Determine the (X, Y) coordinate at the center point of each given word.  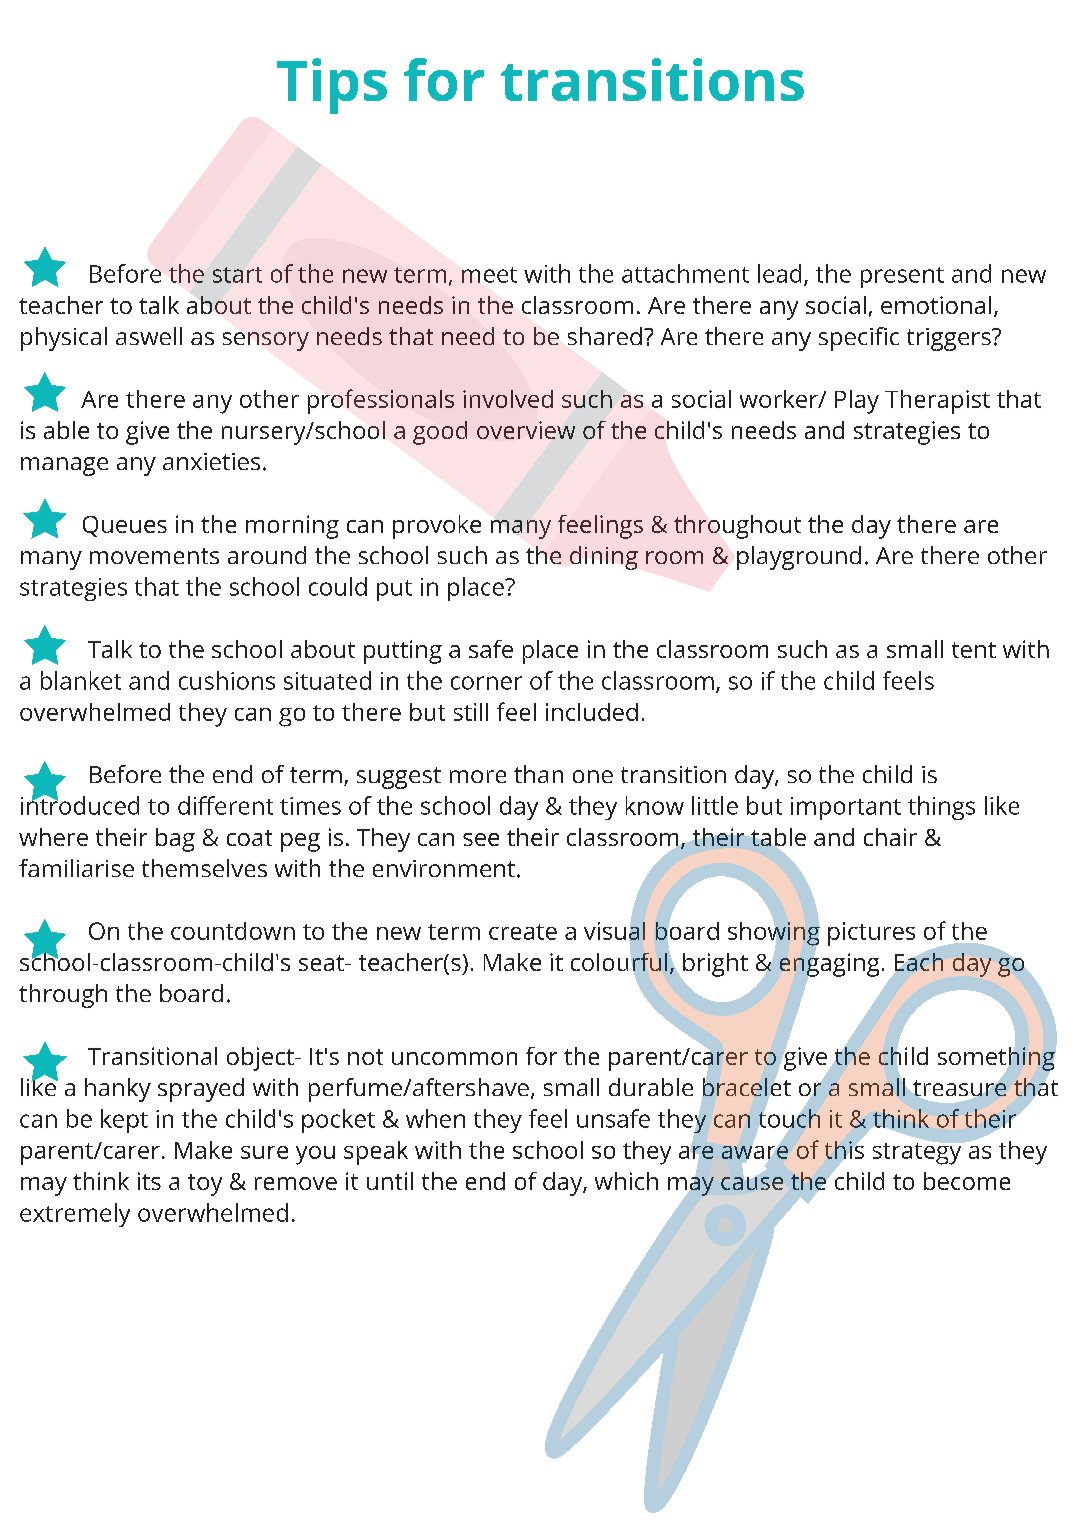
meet (489, 275)
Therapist (937, 402)
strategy (918, 1152)
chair (890, 837)
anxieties (211, 461)
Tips (332, 86)
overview (526, 430)
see (481, 839)
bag (175, 840)
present (902, 277)
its (149, 1181)
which (626, 1181)
